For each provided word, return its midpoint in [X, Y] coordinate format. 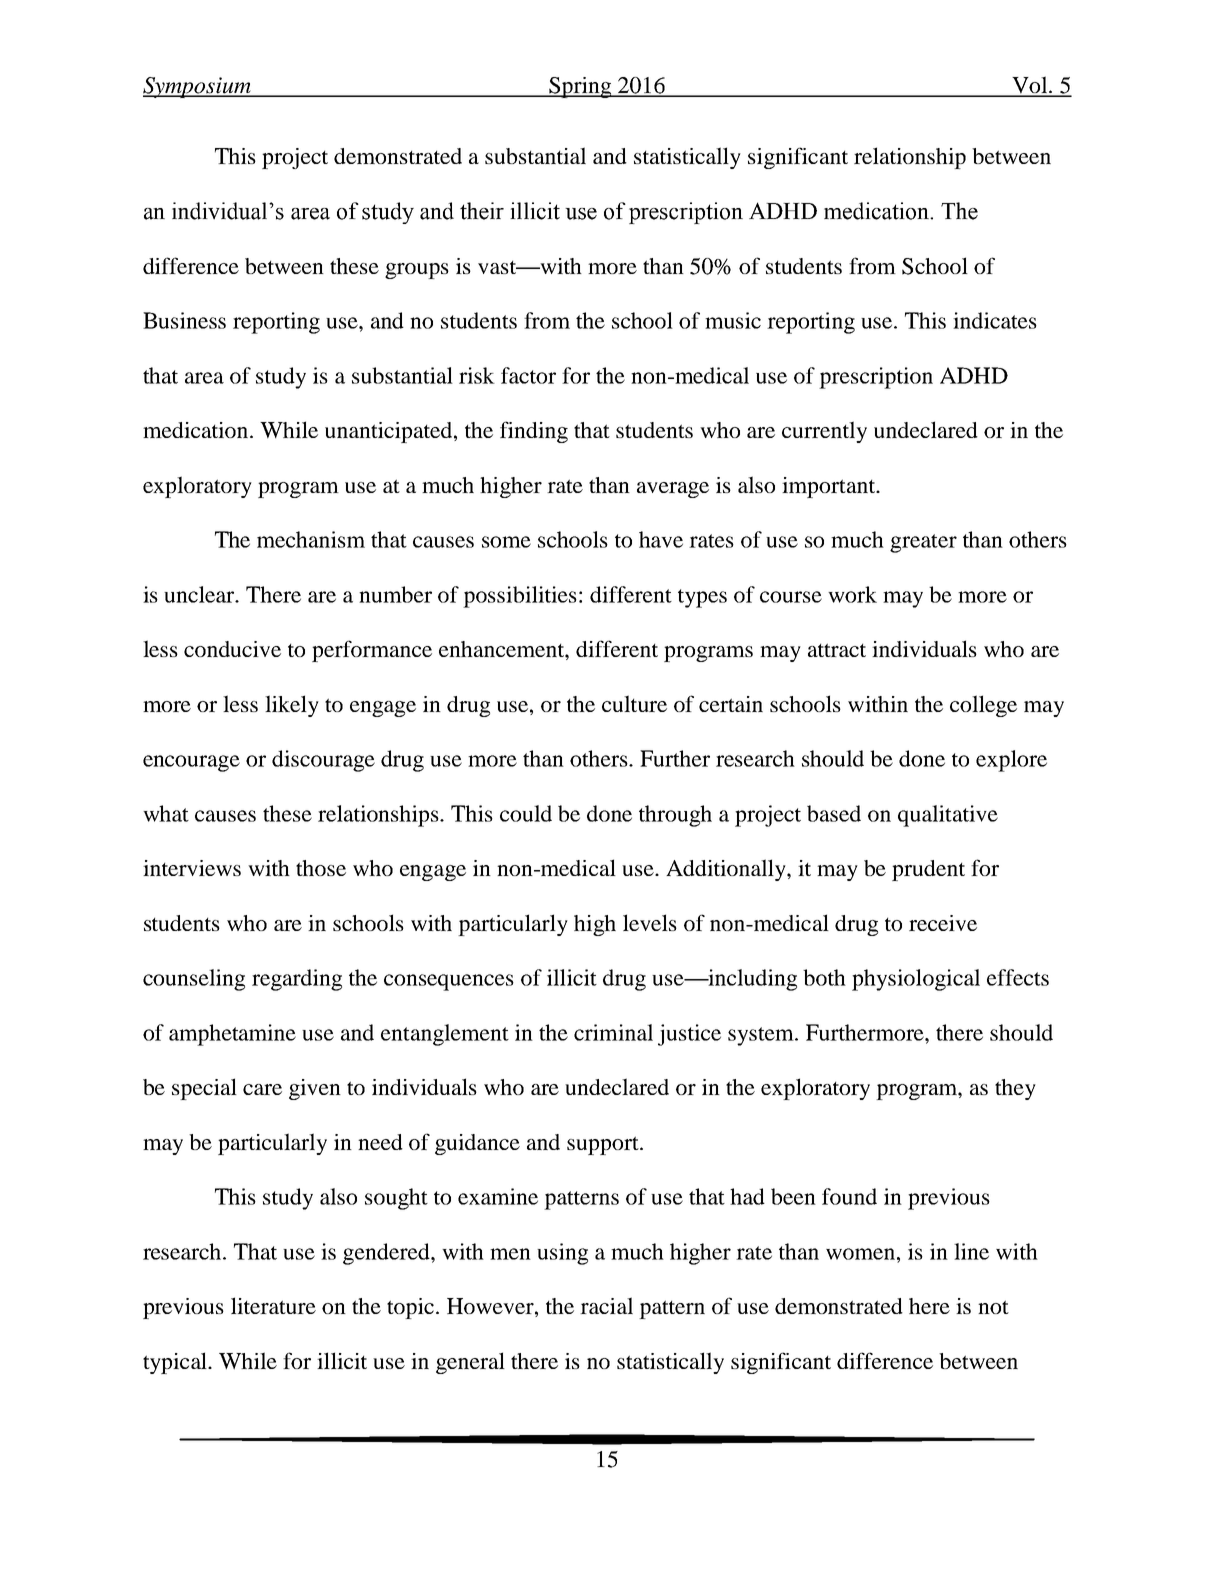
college [983, 706]
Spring [580, 87]
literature [273, 1305]
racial [606, 1305]
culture [634, 703]
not [993, 1307]
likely [292, 706]
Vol [1030, 86]
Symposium [198, 87]
